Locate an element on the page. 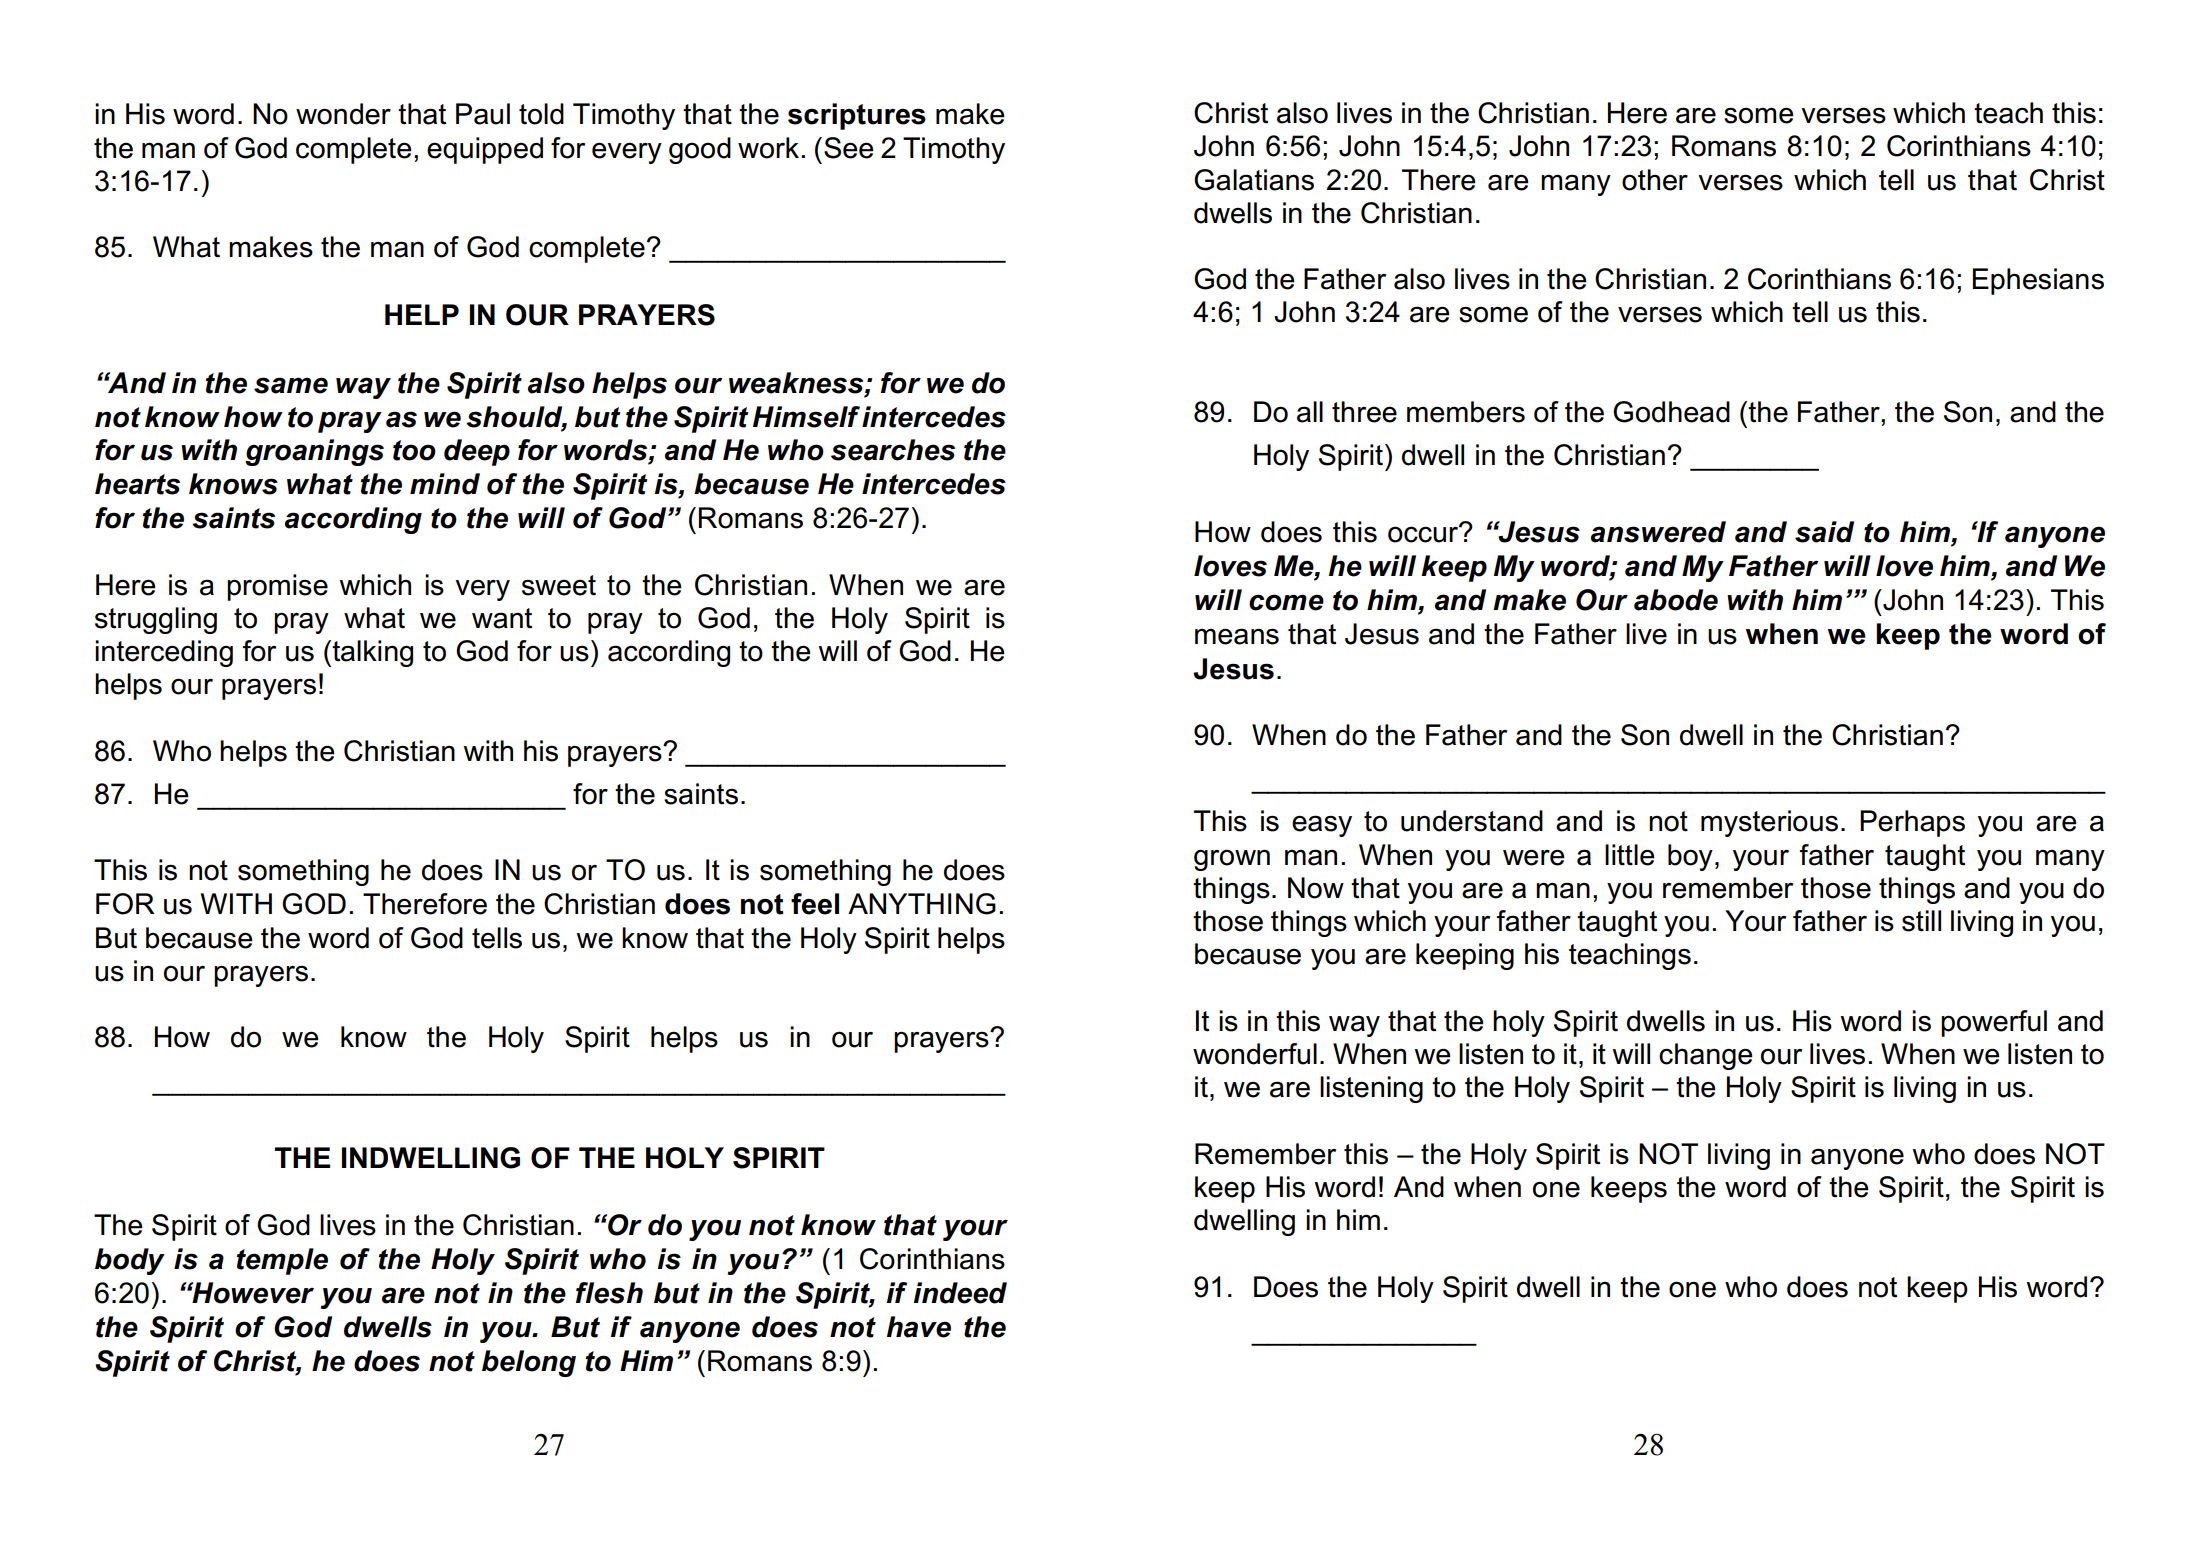  feel is located at coordinates (815, 904).
